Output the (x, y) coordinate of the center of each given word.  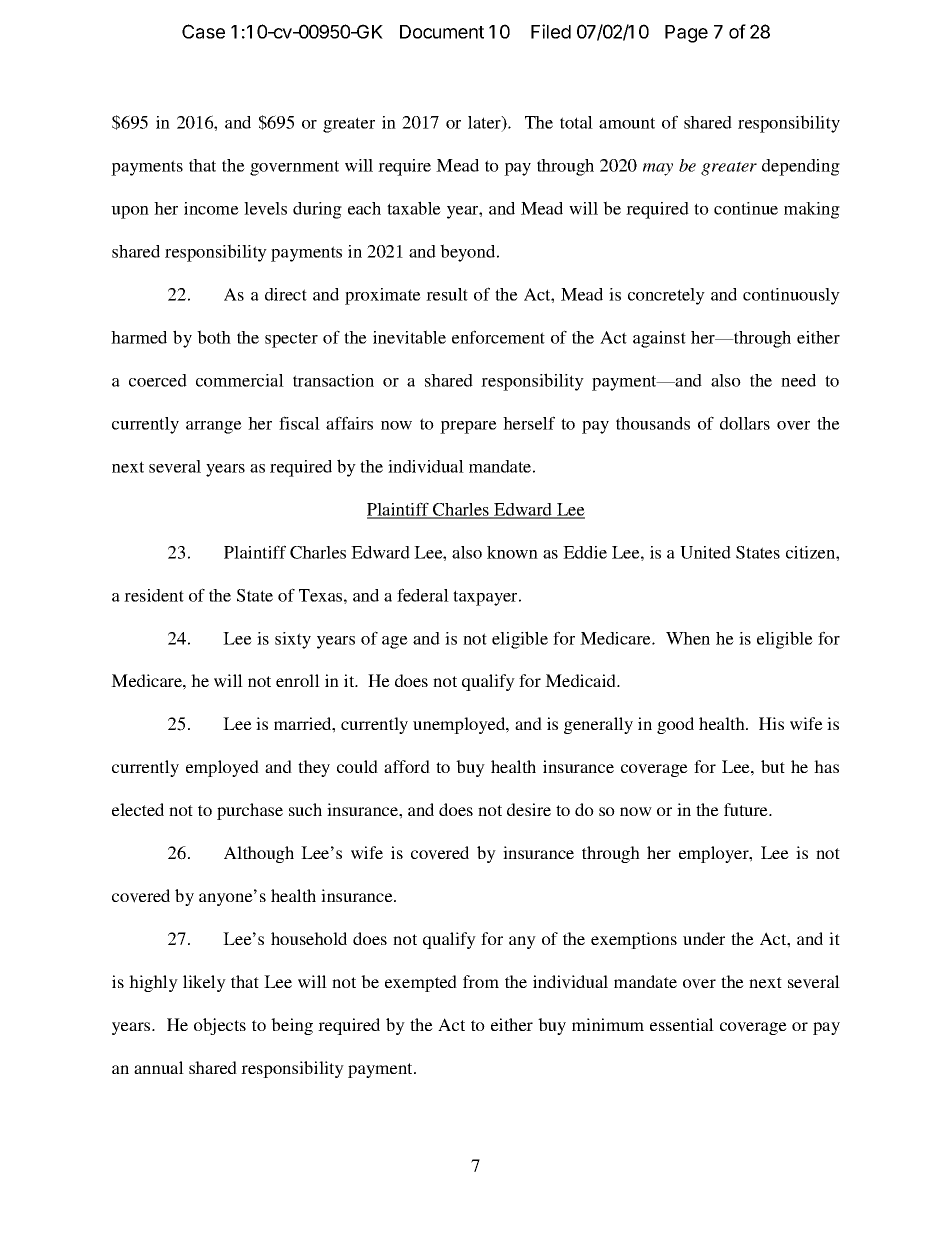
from (481, 981)
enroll (298, 680)
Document (442, 32)
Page (686, 34)
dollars (745, 423)
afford (407, 766)
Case (203, 31)
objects (220, 1026)
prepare (468, 427)
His (771, 723)
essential (682, 1024)
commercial (240, 380)
